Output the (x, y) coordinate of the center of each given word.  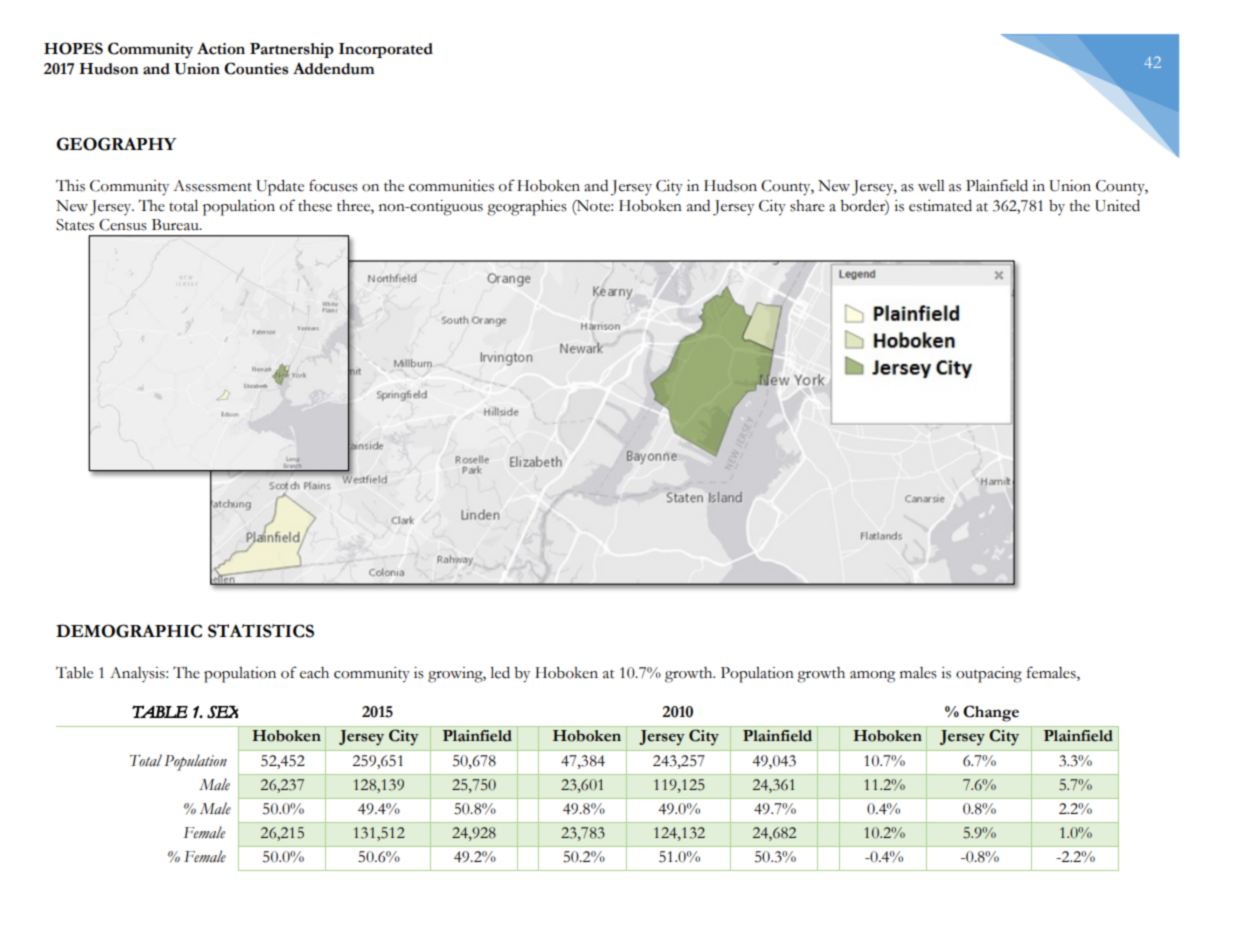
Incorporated (386, 50)
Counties (256, 68)
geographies (527, 208)
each (314, 673)
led (500, 672)
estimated (940, 206)
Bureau (176, 225)
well (931, 186)
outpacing (989, 675)
